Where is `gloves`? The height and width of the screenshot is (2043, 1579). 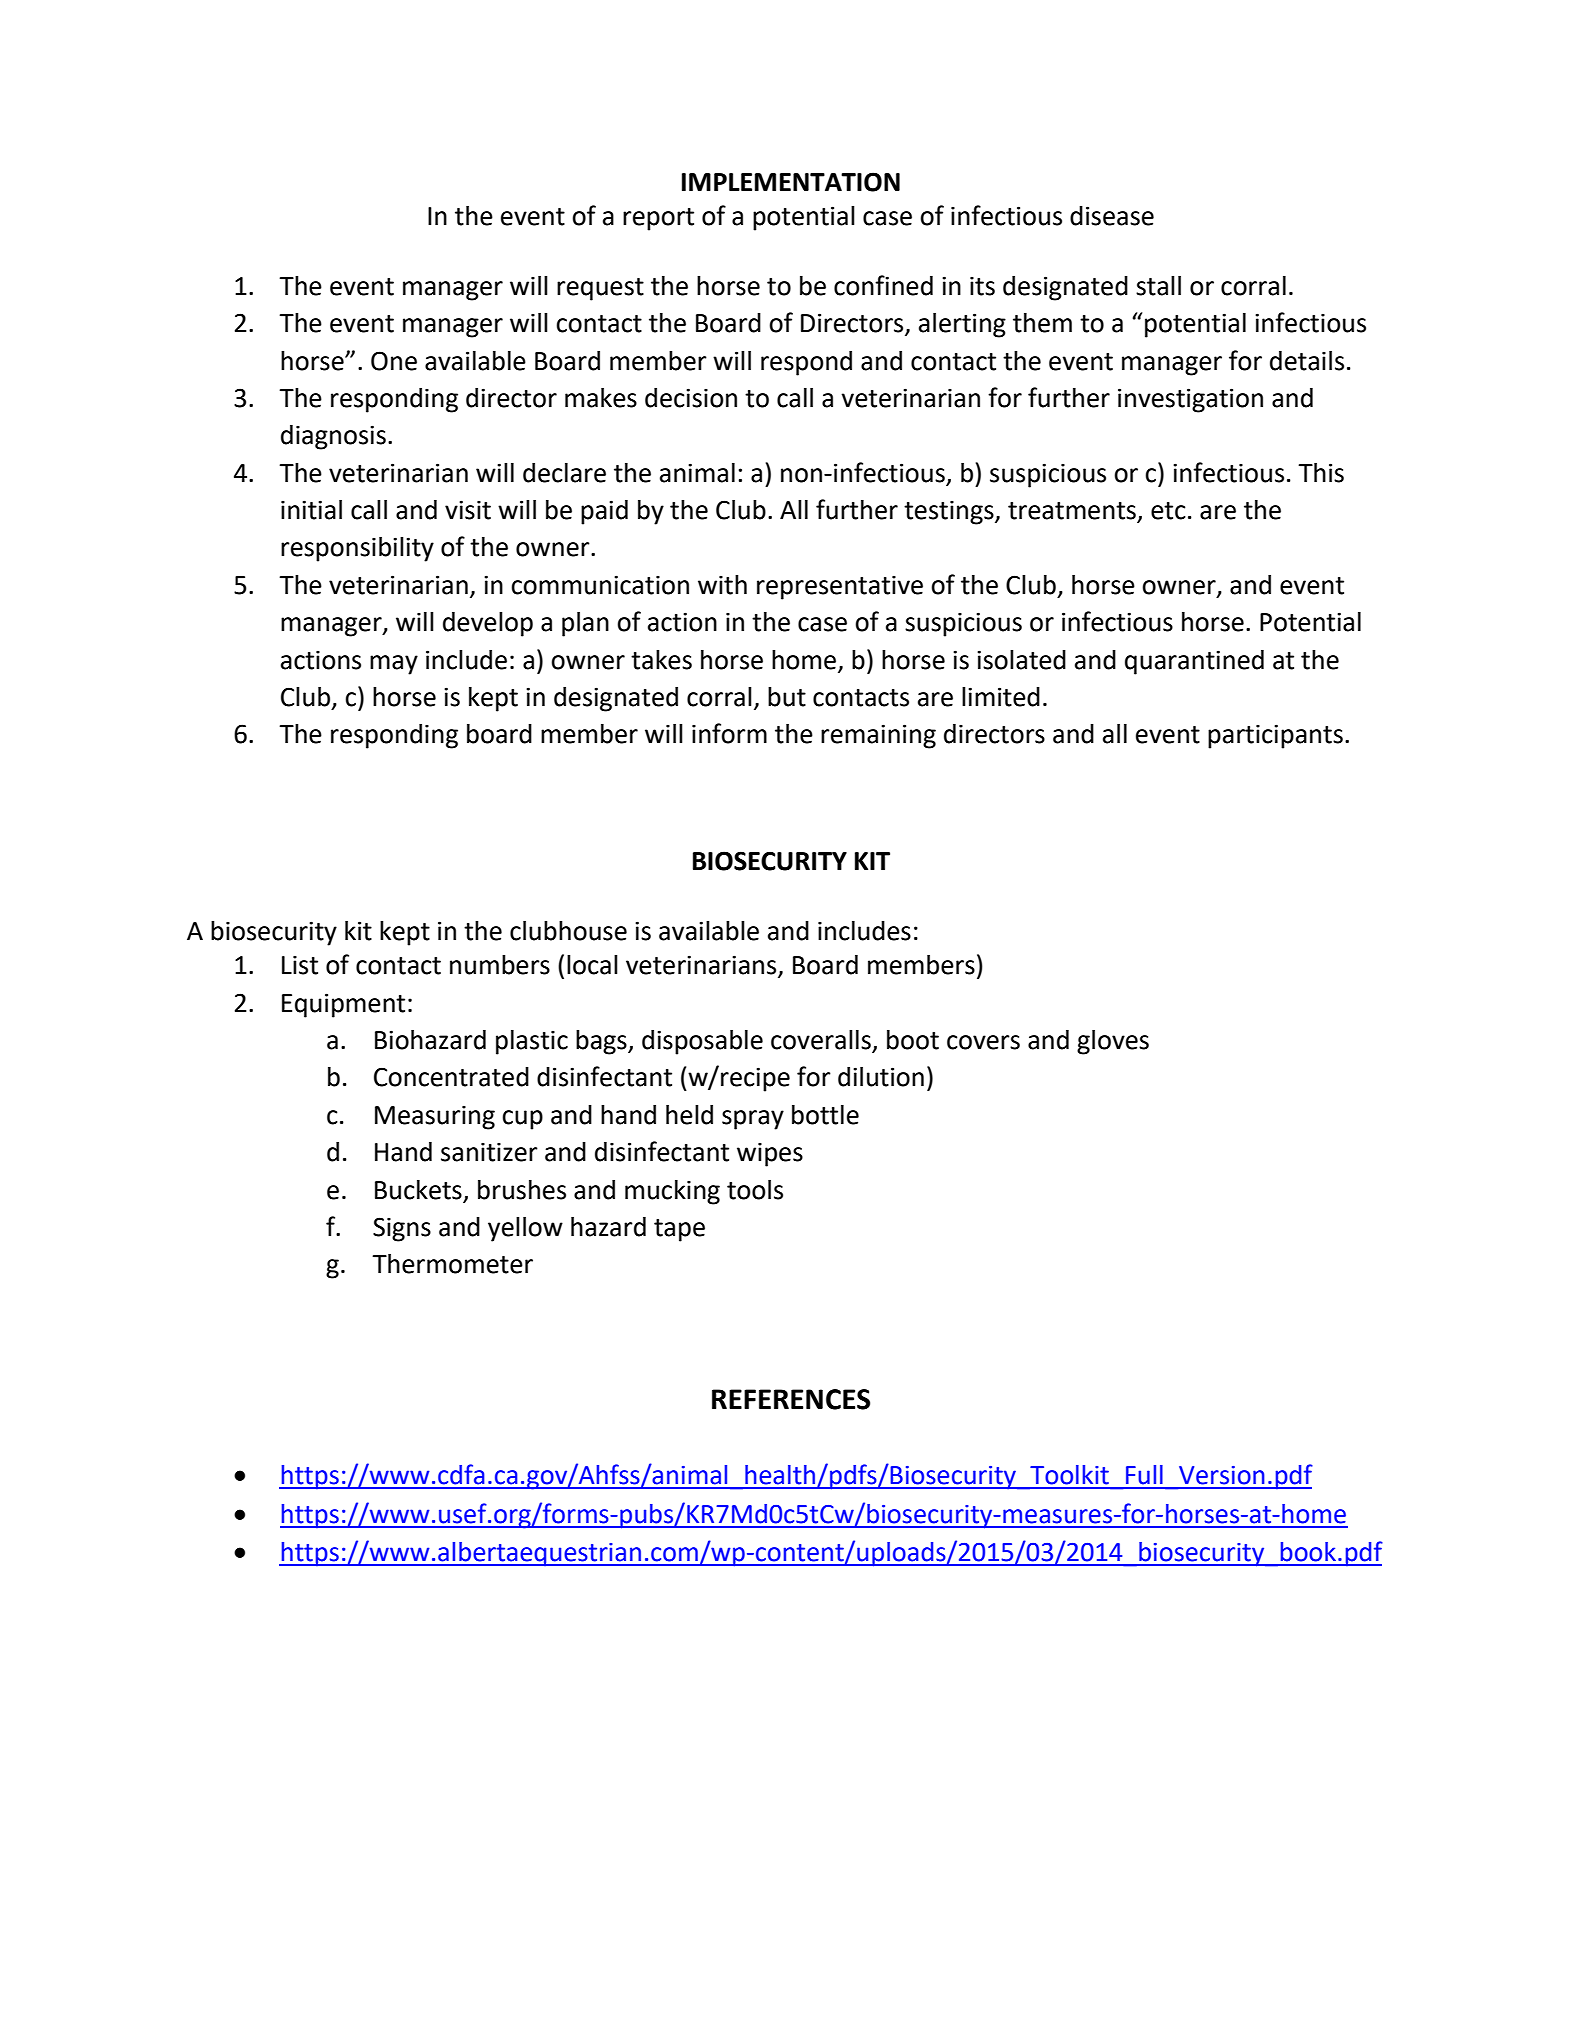
gloves is located at coordinates (1113, 1042).
